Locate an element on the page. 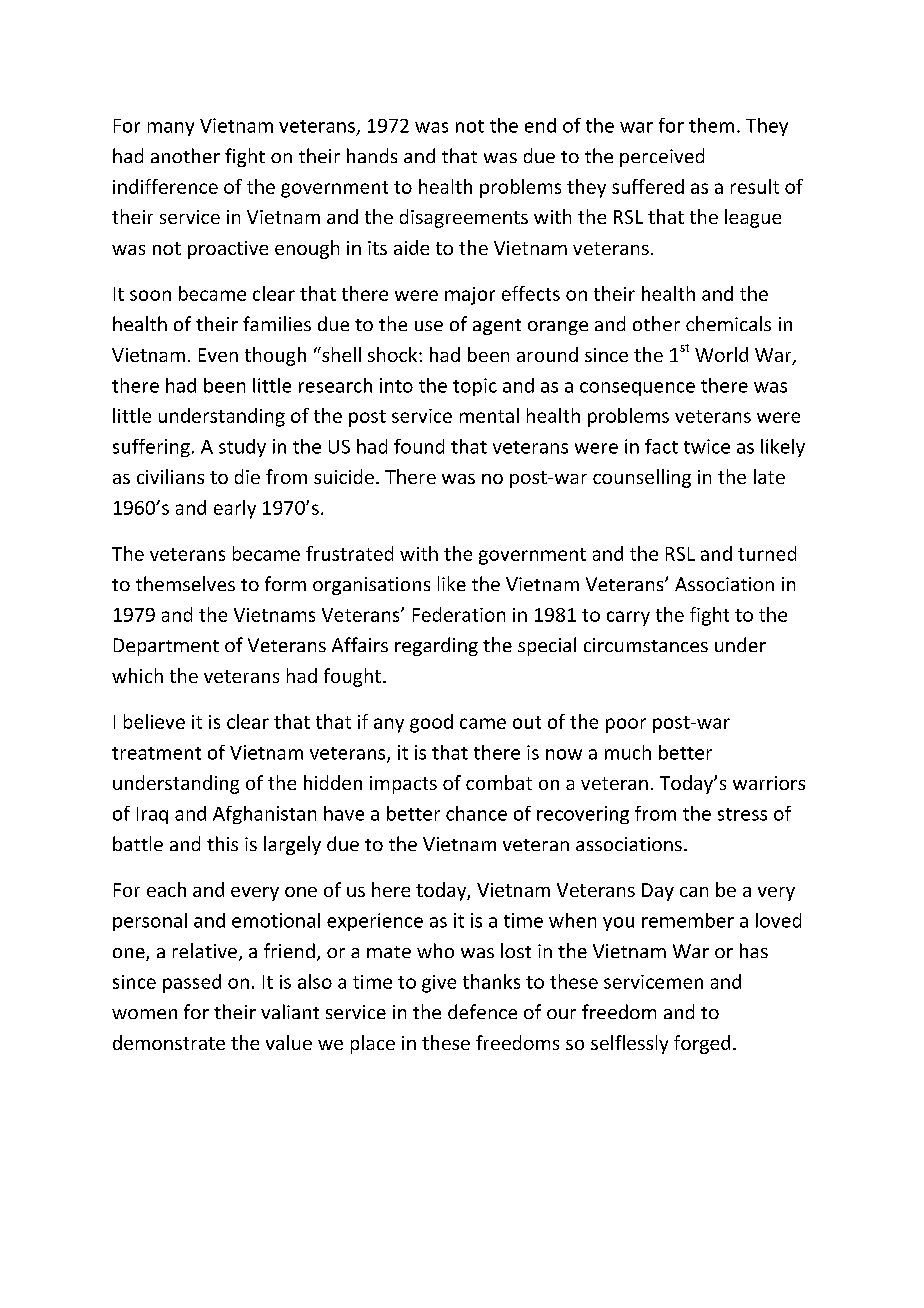 The image size is (924, 1308). Federation is located at coordinates (459, 614).
